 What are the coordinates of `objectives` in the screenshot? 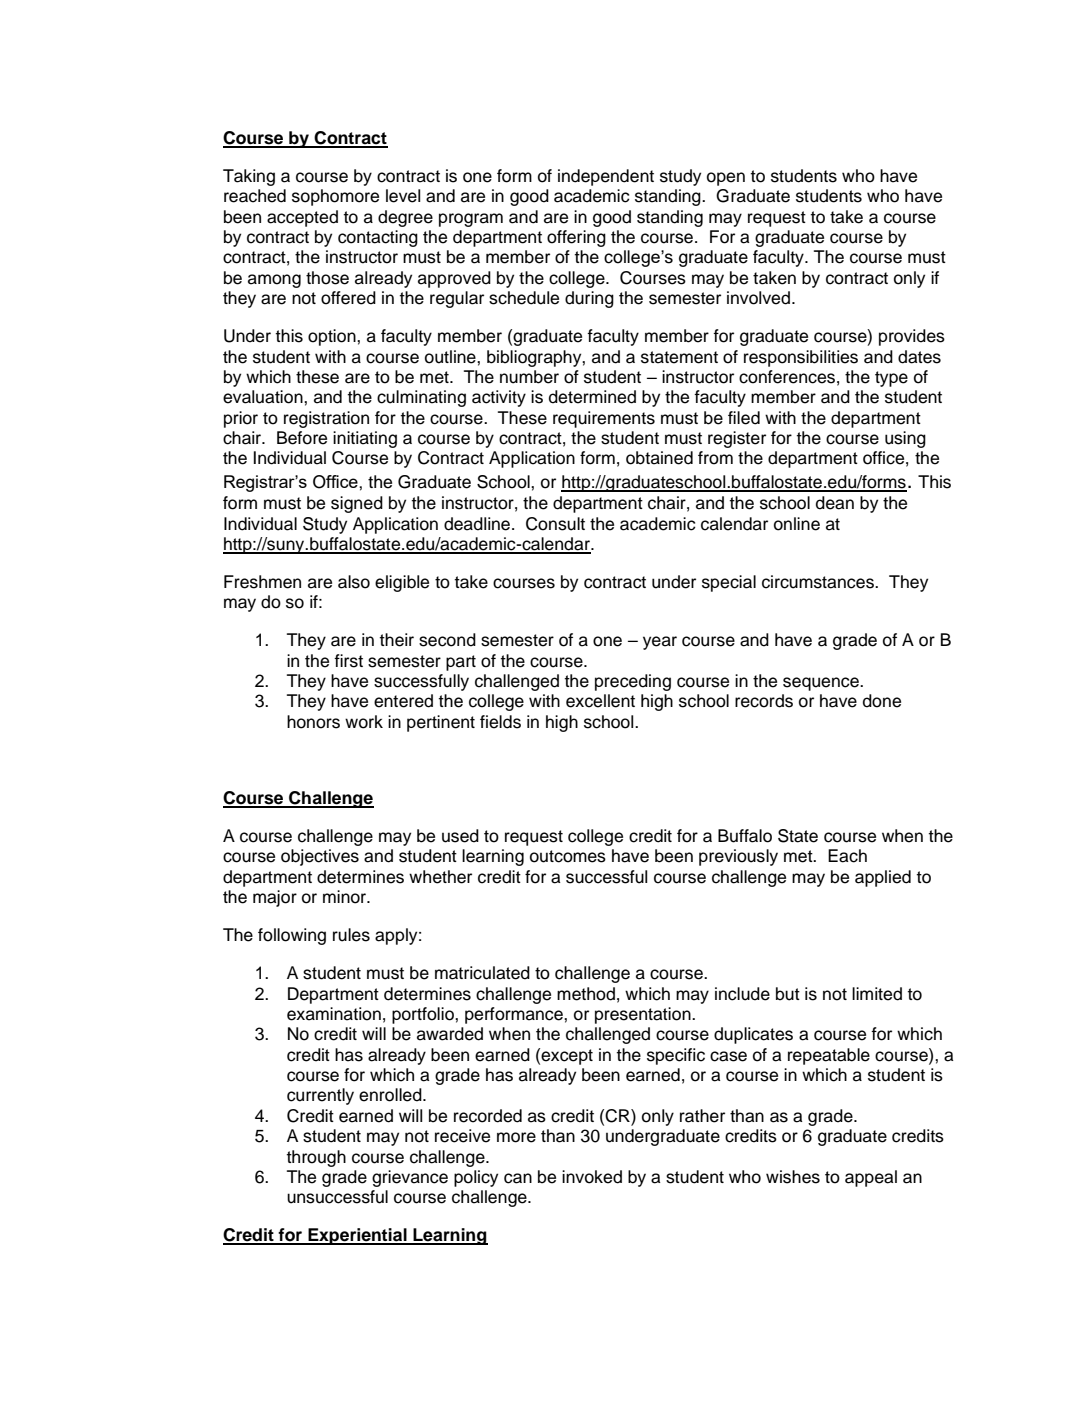 It's located at (320, 857).
